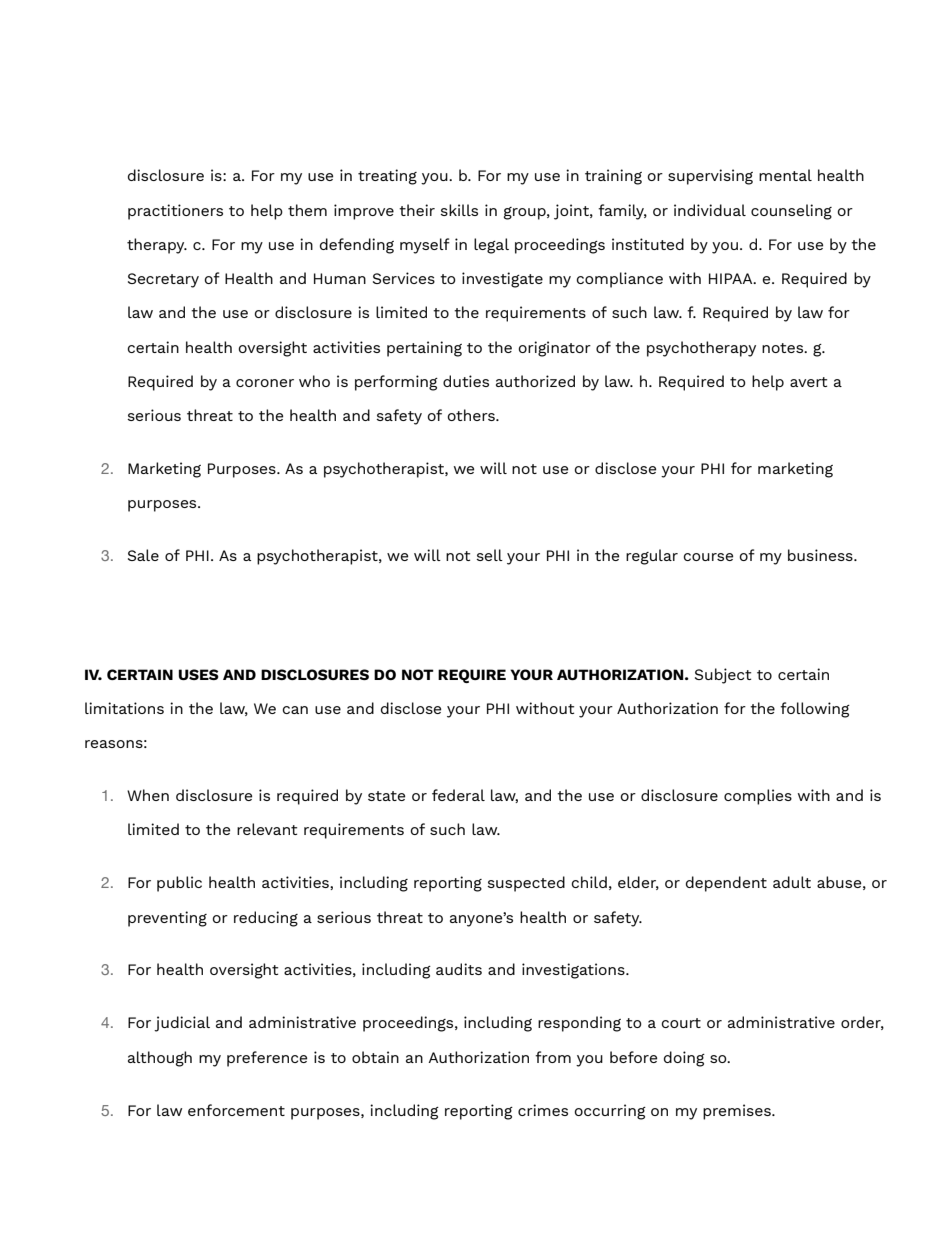 Image resolution: width=952 pixels, height=1233 pixels. Describe the element at coordinates (758, 797) in the screenshot. I see `complies` at that location.
